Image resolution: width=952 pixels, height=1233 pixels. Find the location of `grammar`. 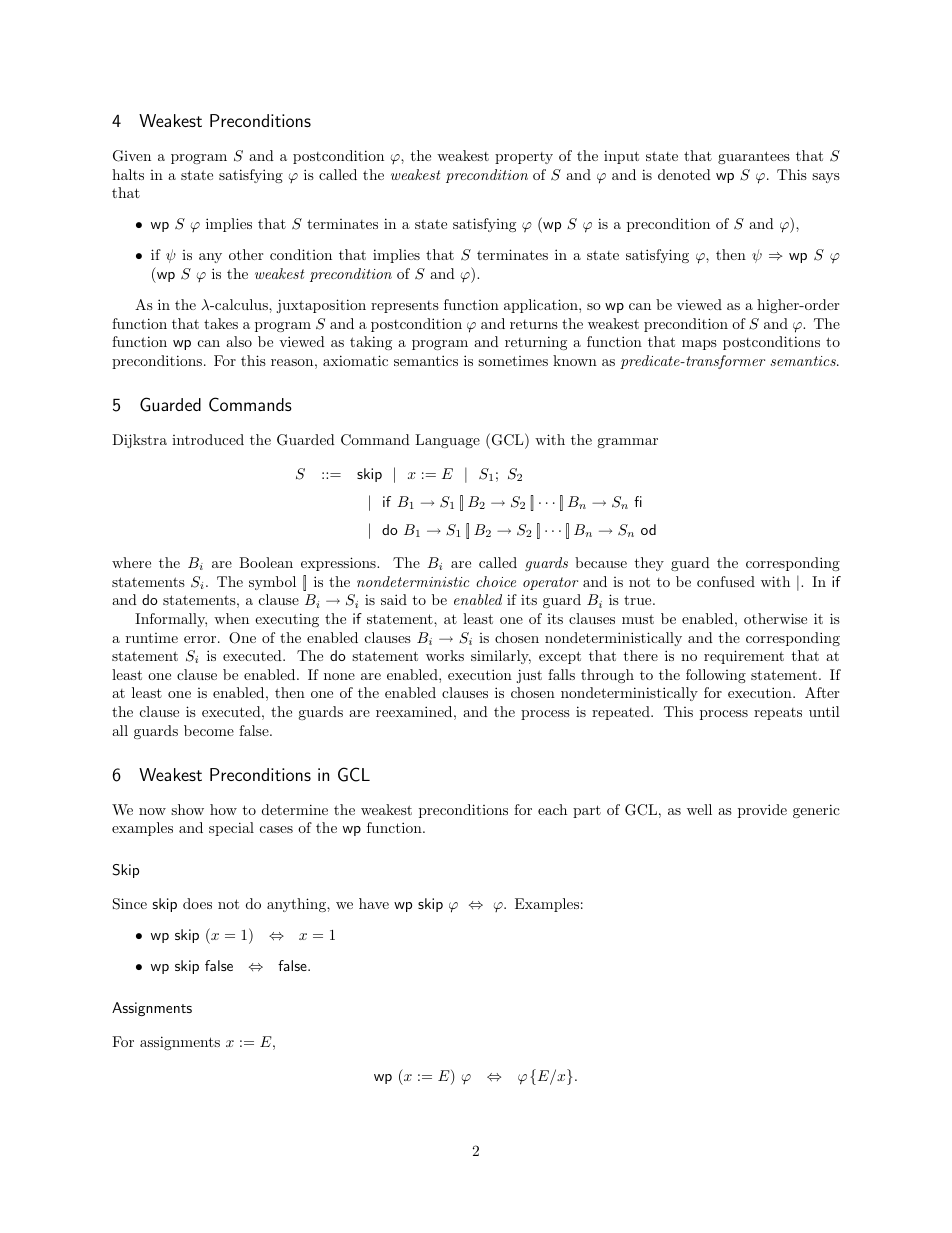

grammar is located at coordinates (627, 443).
